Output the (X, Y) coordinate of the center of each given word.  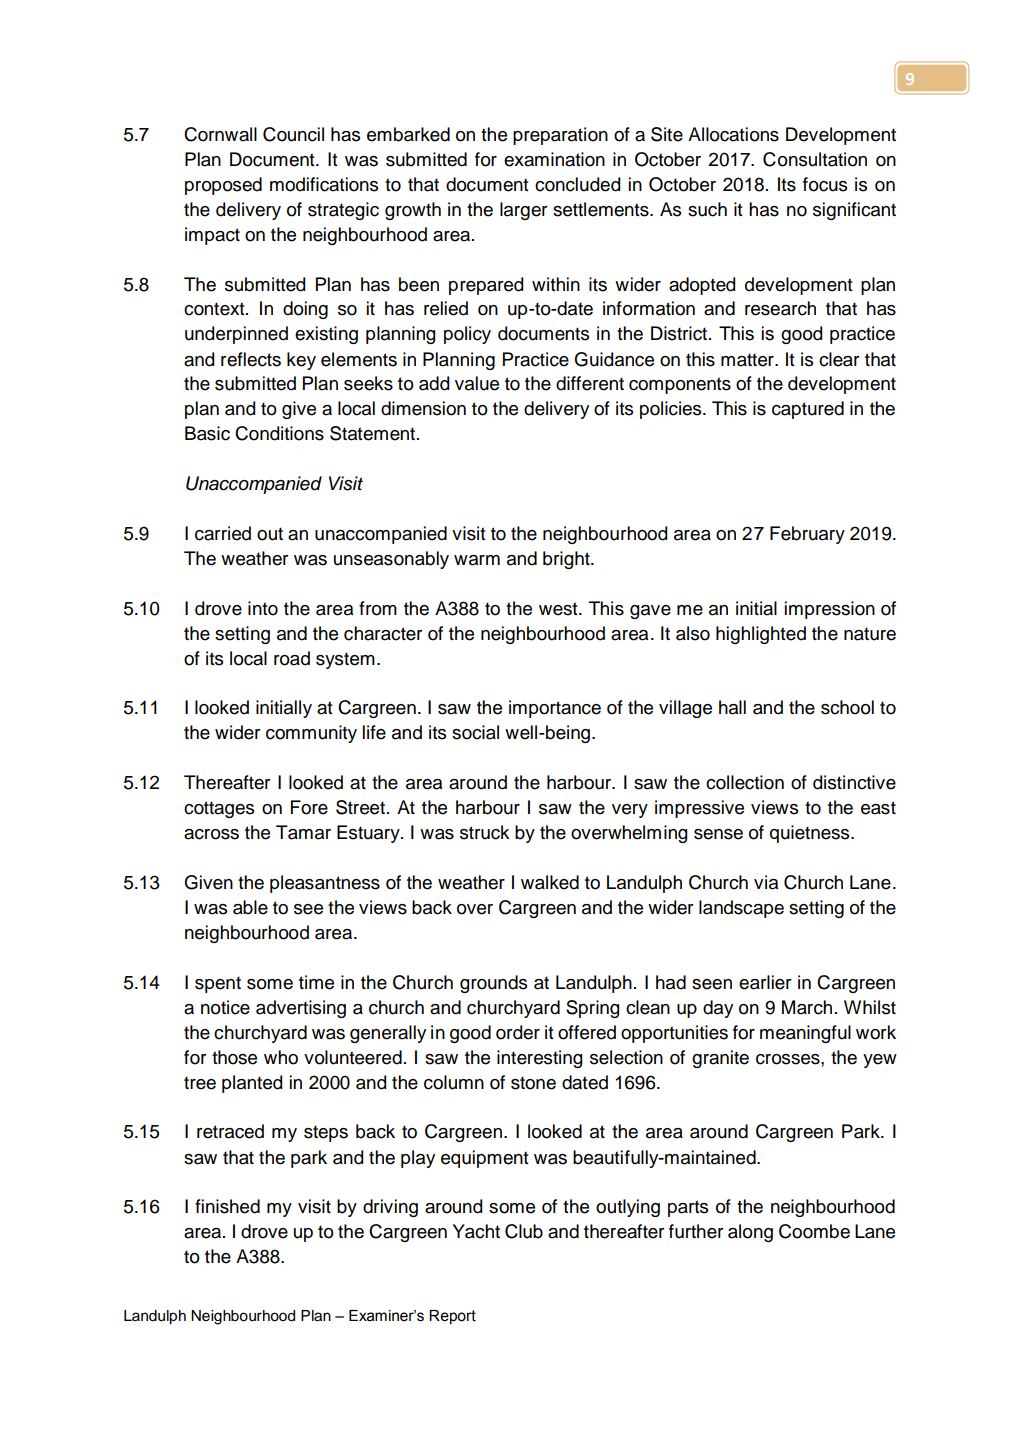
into (263, 608)
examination (554, 159)
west (559, 609)
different (590, 383)
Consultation (815, 159)
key (301, 361)
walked (550, 882)
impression (830, 610)
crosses (789, 1059)
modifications (324, 184)
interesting (539, 1059)
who (281, 1057)
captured (808, 410)
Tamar (303, 832)
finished (227, 1206)
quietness (811, 834)
